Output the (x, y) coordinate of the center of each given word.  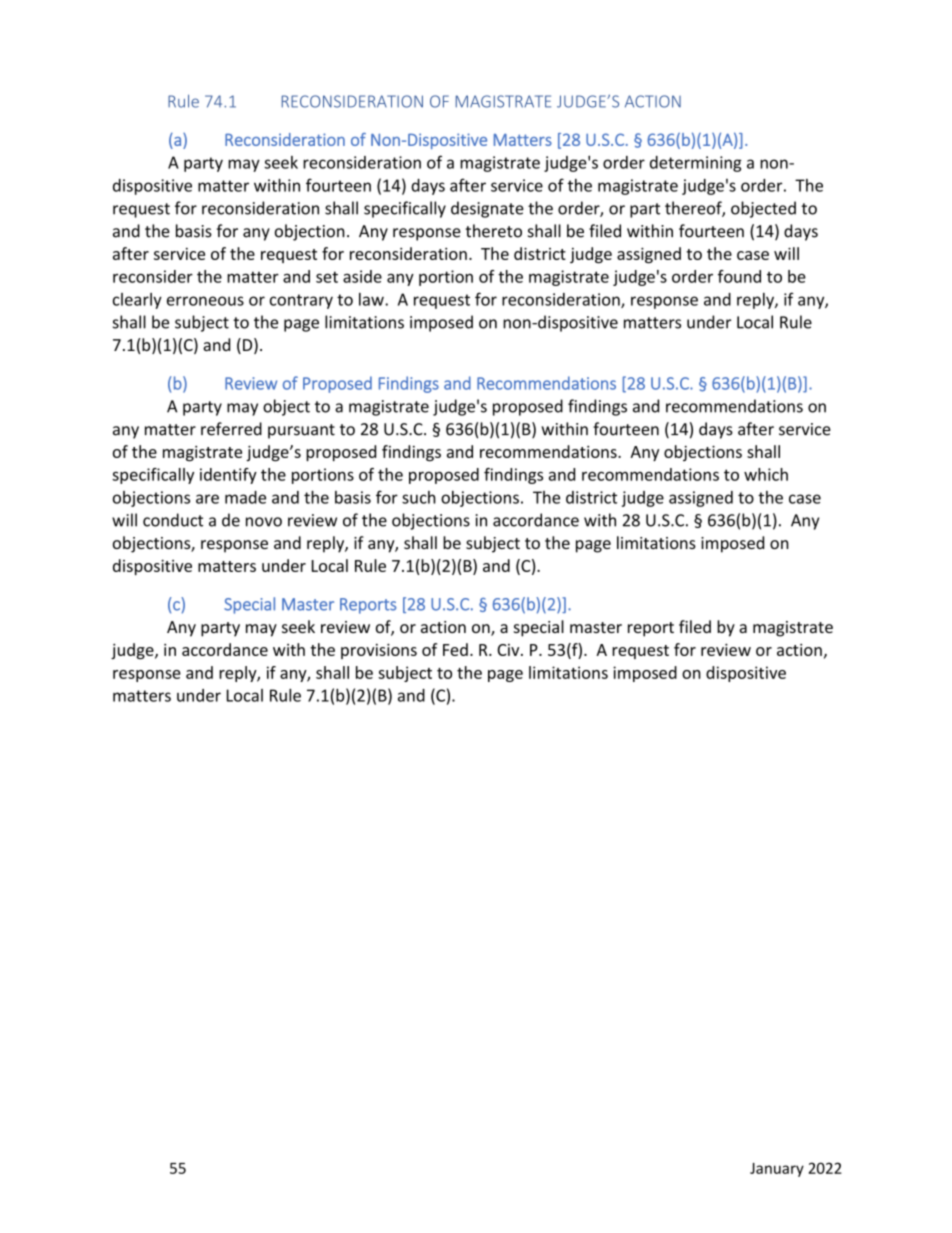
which (766, 474)
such (419, 497)
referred (231, 429)
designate (487, 209)
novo (264, 522)
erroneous (205, 301)
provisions (379, 651)
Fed (455, 649)
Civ (509, 650)
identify (228, 476)
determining (696, 164)
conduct (173, 520)
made (245, 497)
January (777, 1170)
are (207, 499)
